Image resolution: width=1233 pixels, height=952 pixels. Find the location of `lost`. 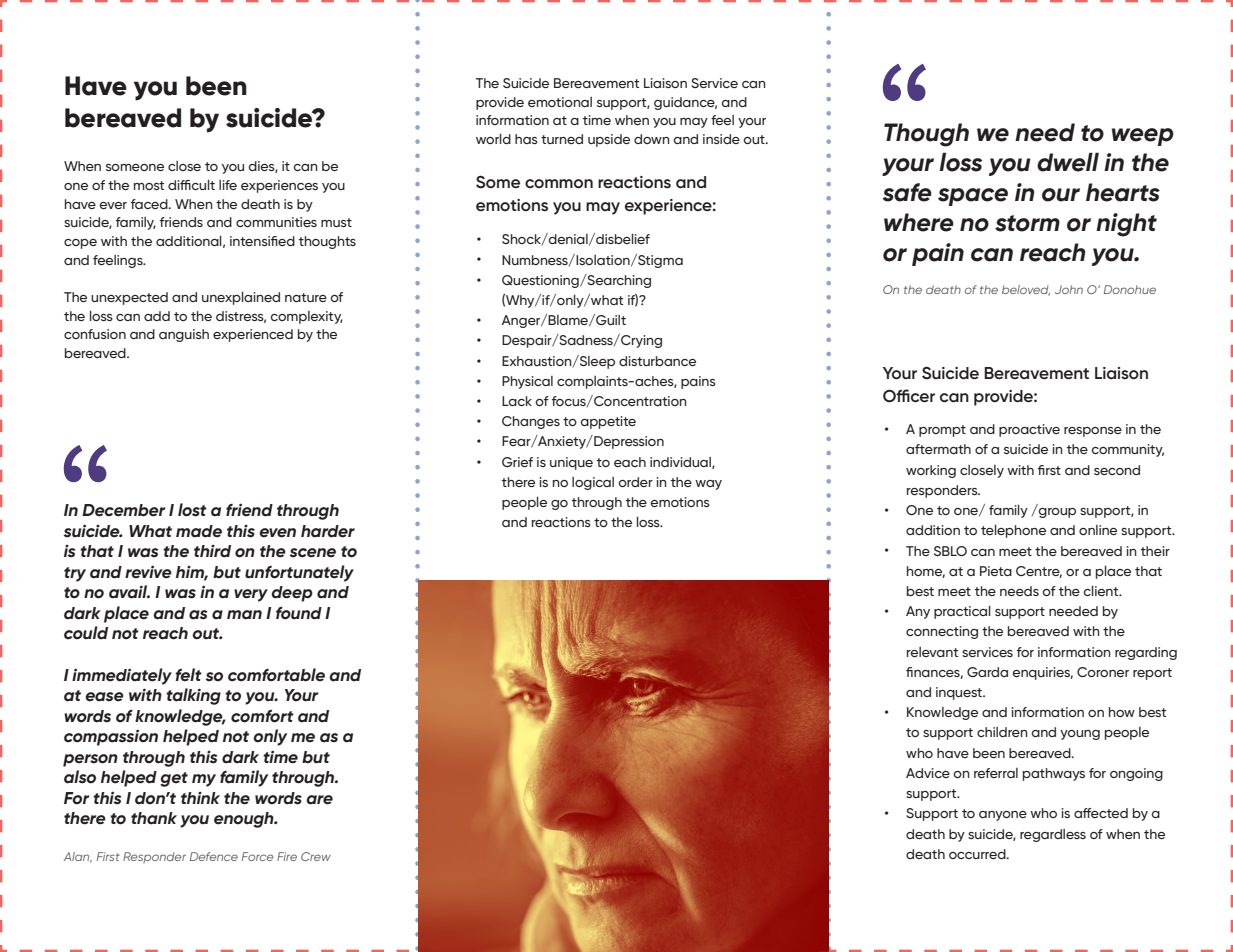

lost is located at coordinates (192, 510).
